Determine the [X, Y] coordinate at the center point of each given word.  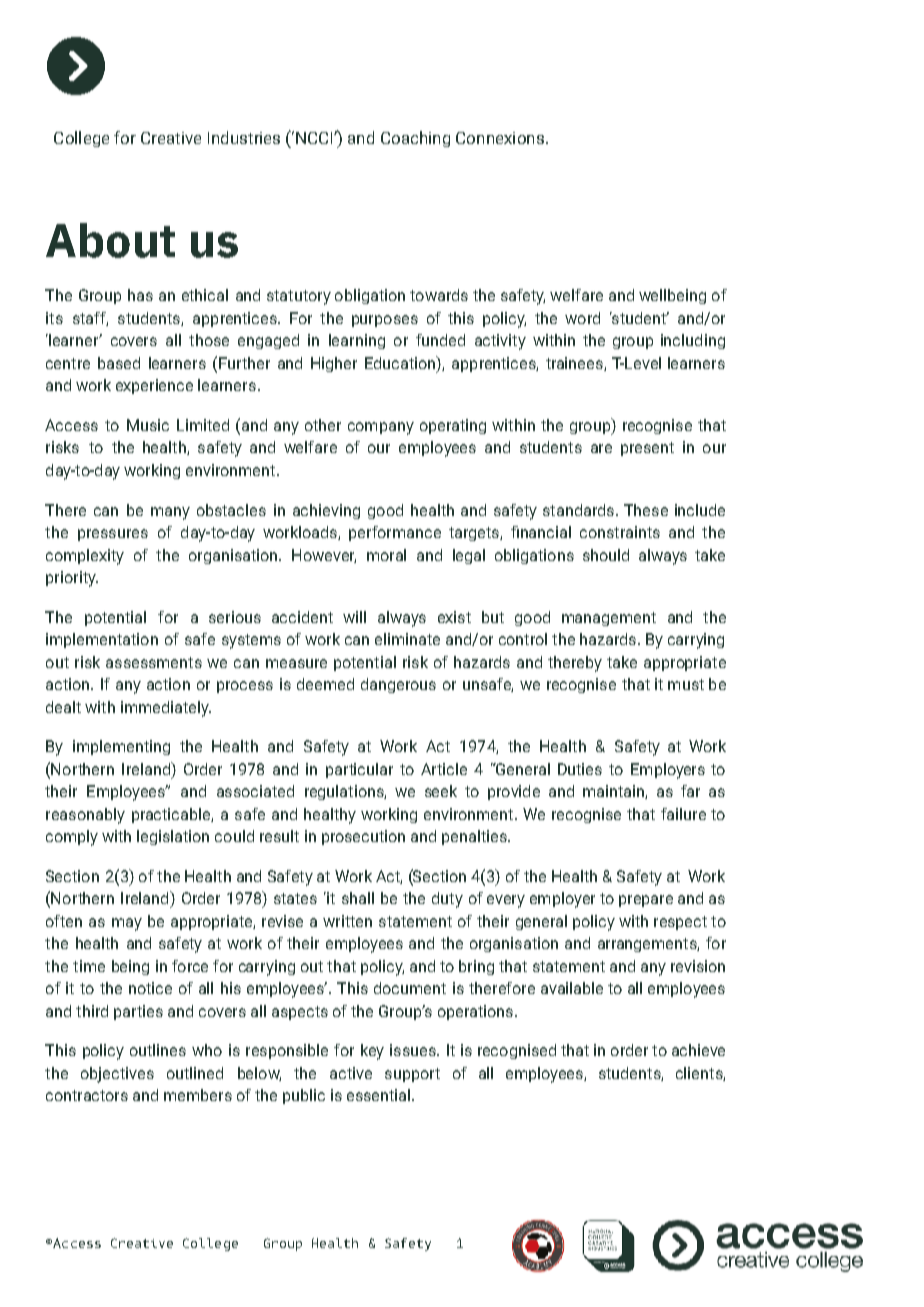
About [110, 240]
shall [358, 898]
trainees [575, 364]
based [119, 363]
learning [357, 341]
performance [395, 533]
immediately [166, 709]
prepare [646, 901]
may [127, 924]
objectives [117, 1075]
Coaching [415, 139]
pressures [113, 535]
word [582, 318]
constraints [620, 532]
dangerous [398, 685]
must [686, 684]
